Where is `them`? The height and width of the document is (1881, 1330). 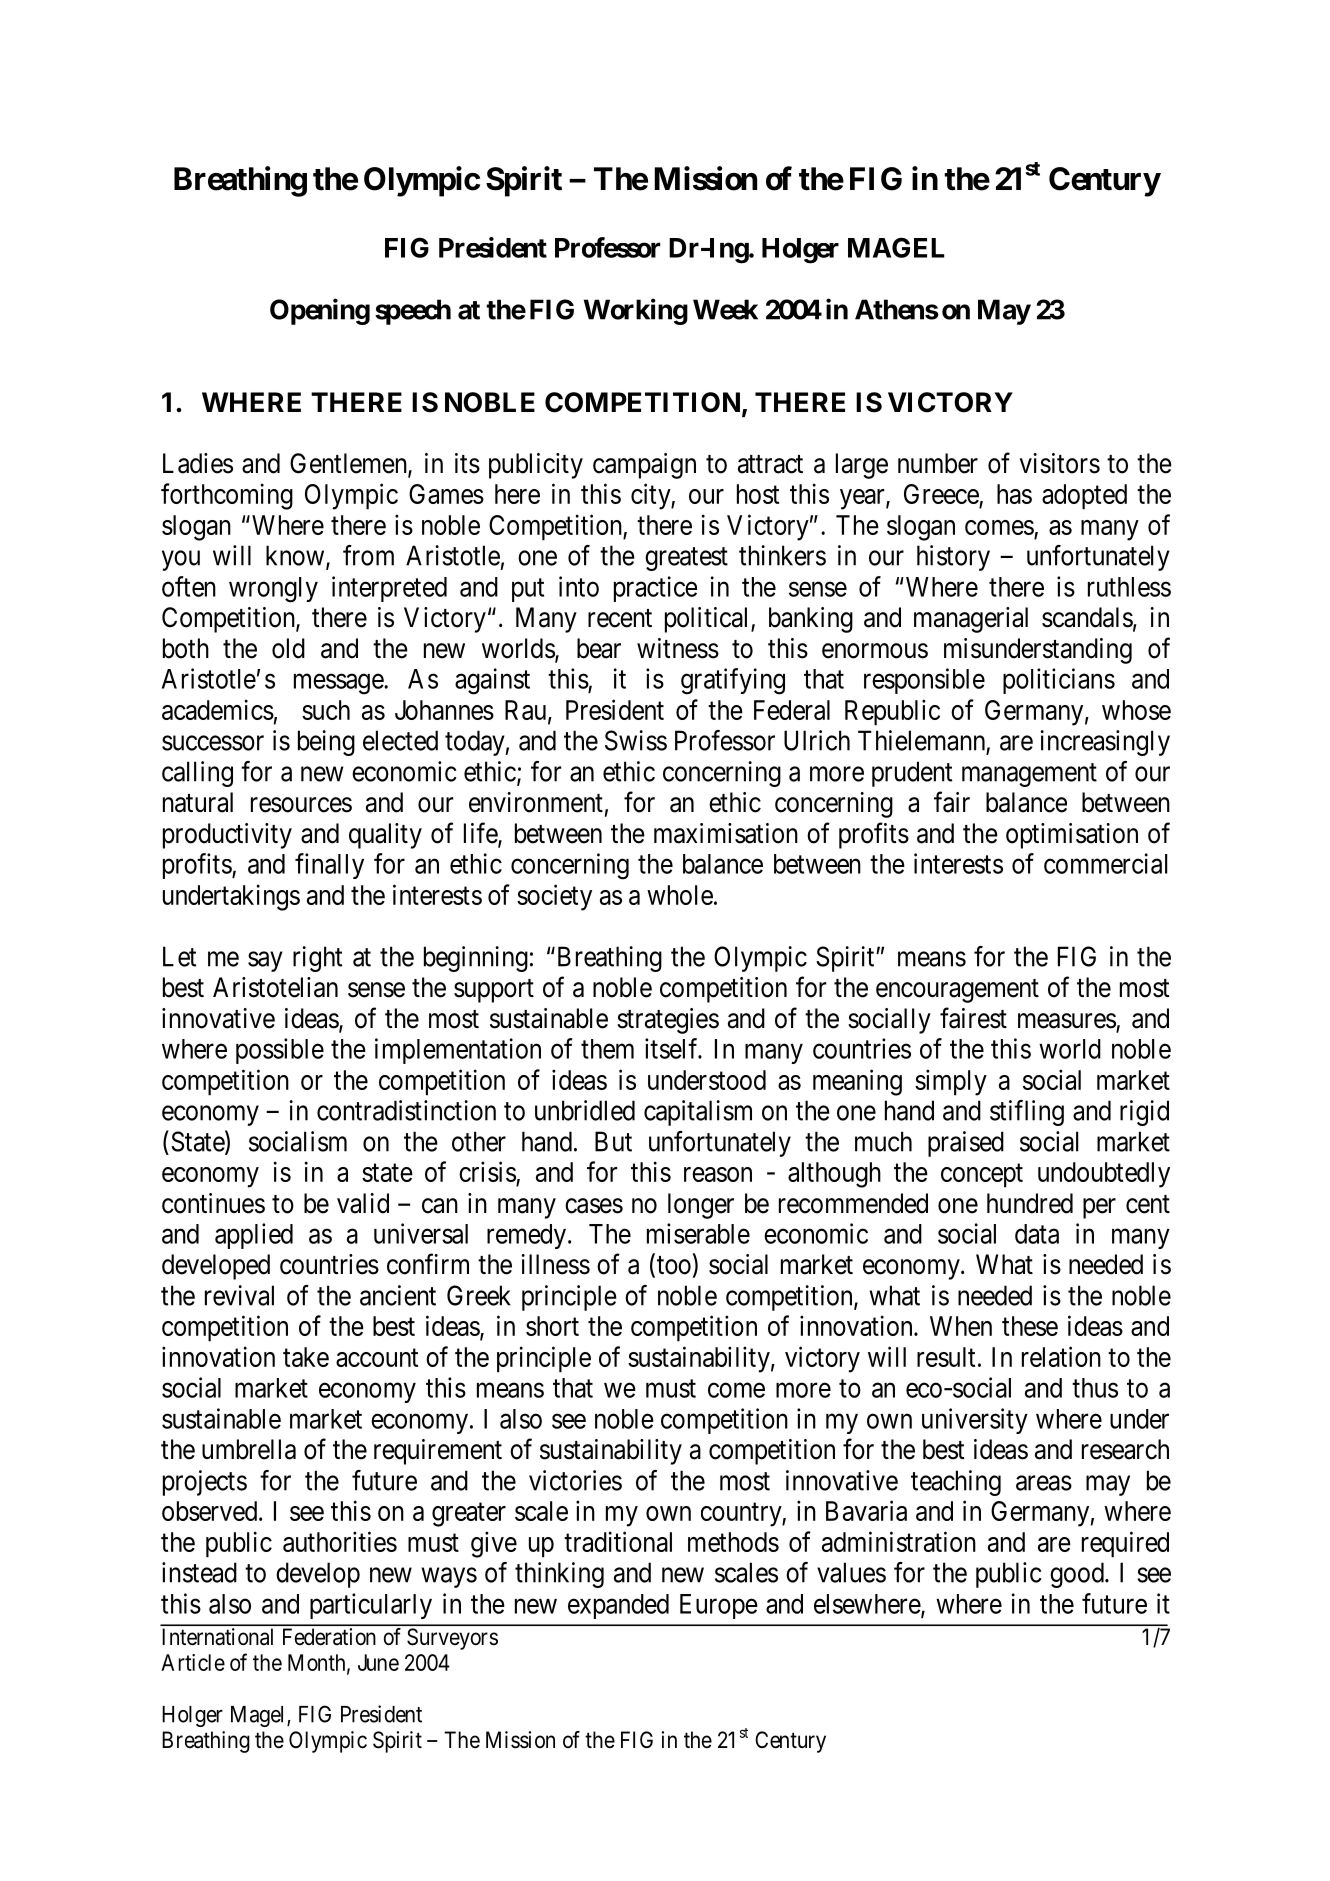 them is located at coordinates (607, 1049).
